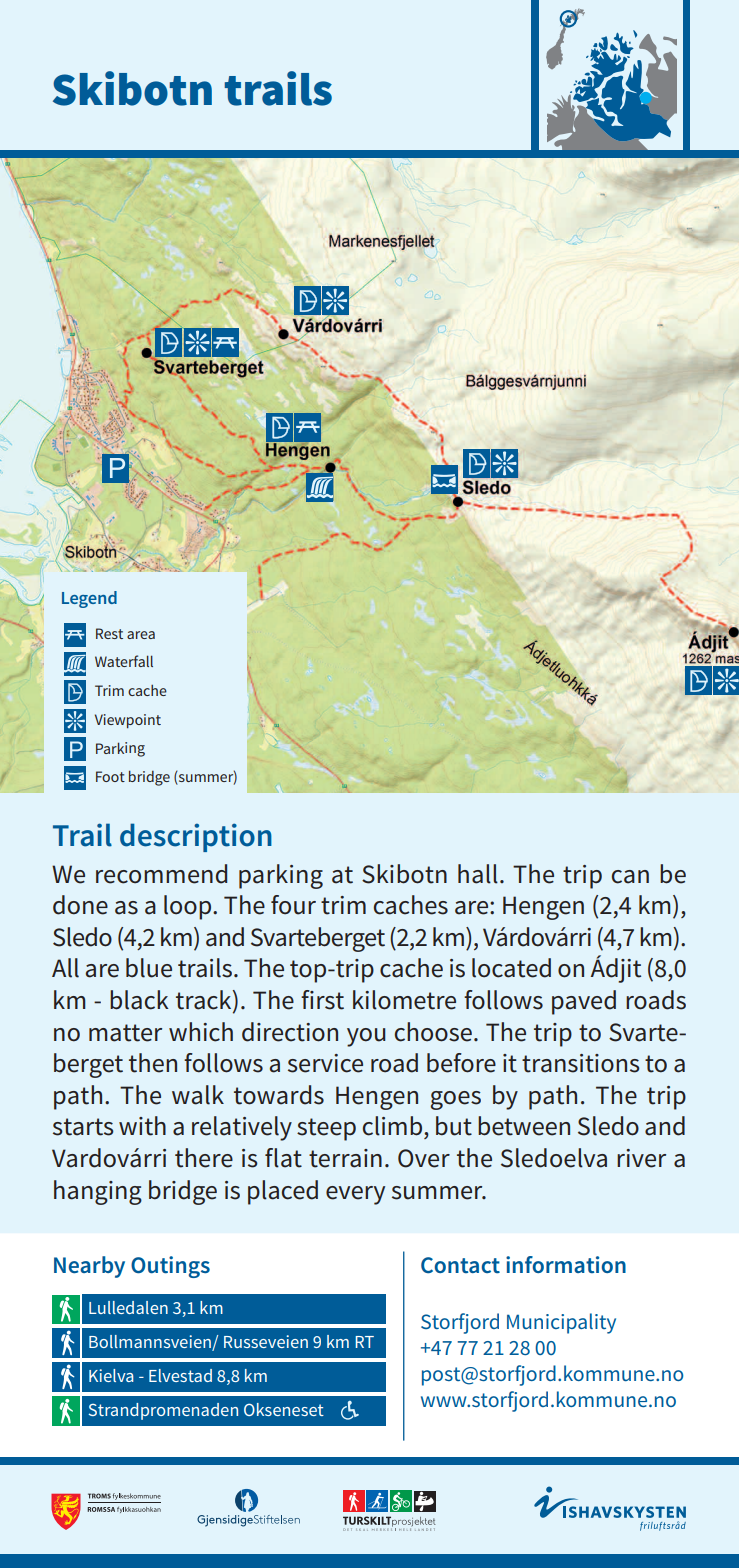 The height and width of the screenshot is (1568, 739). Describe the element at coordinates (161, 874) in the screenshot. I see `recommend` at that location.
